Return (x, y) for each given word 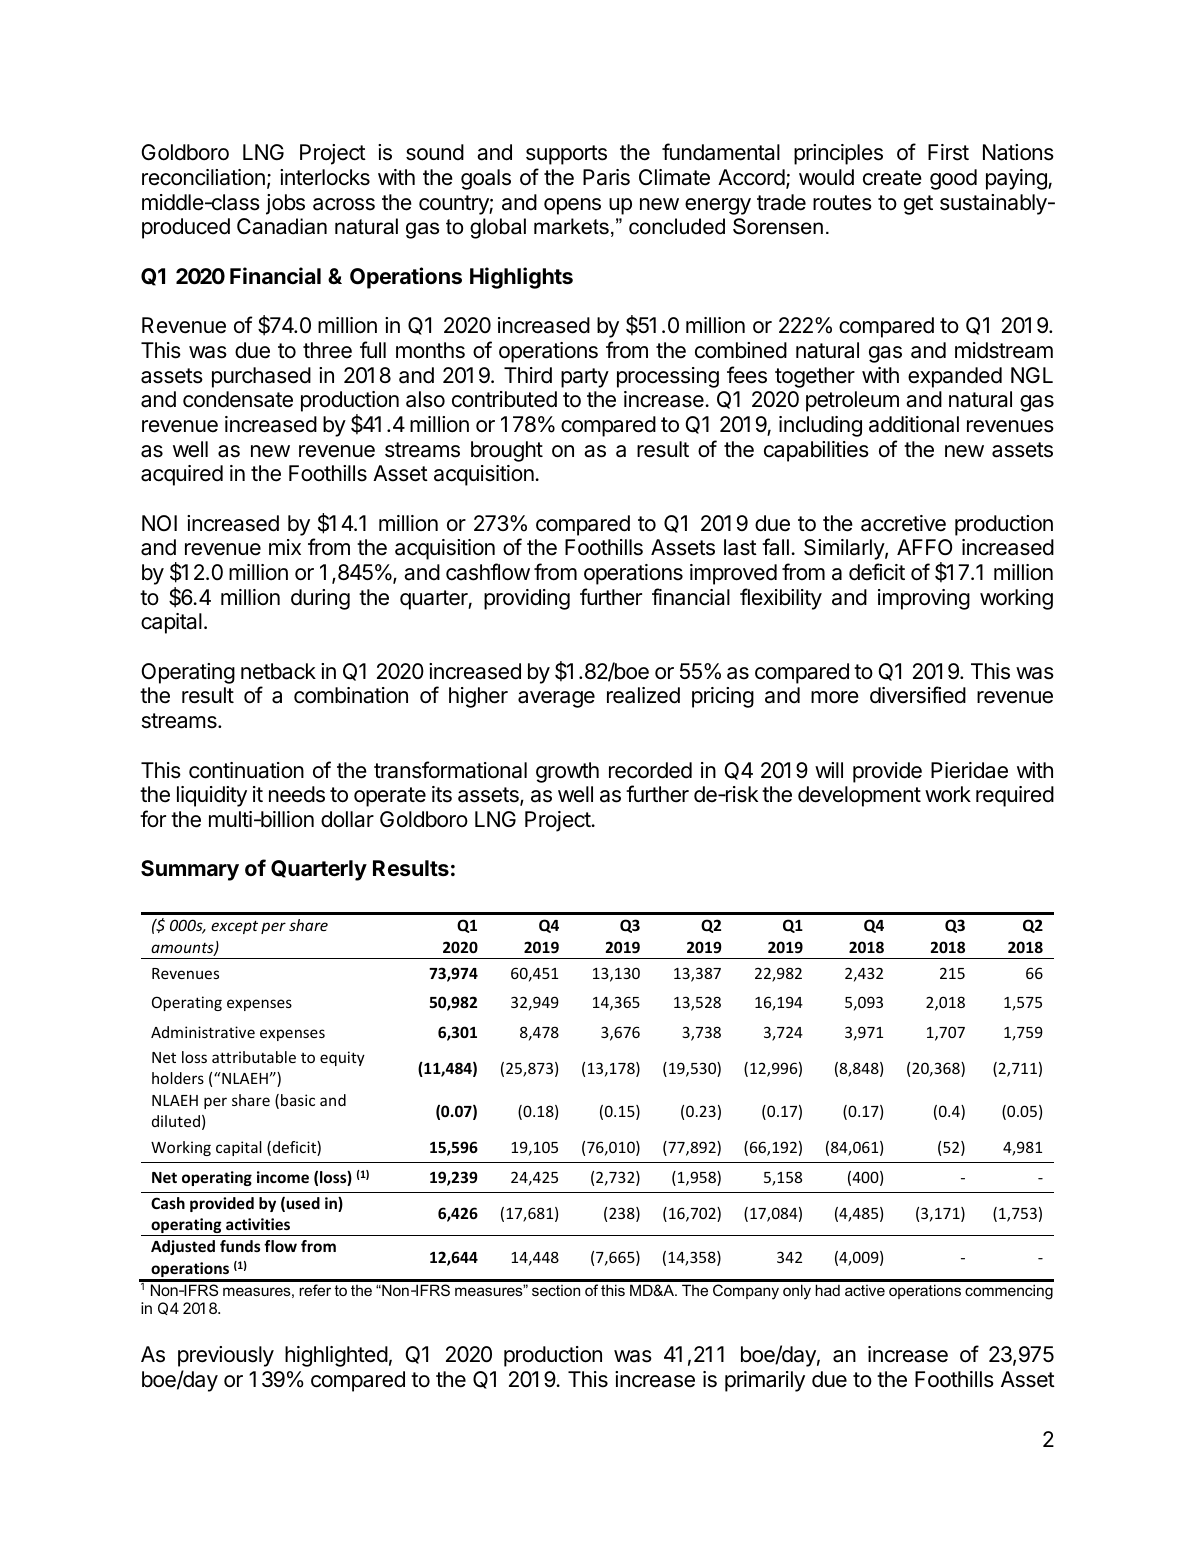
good (953, 179)
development (859, 796)
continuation (246, 770)
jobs (285, 204)
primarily (765, 1381)
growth (567, 772)
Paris (606, 177)
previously (226, 1356)
